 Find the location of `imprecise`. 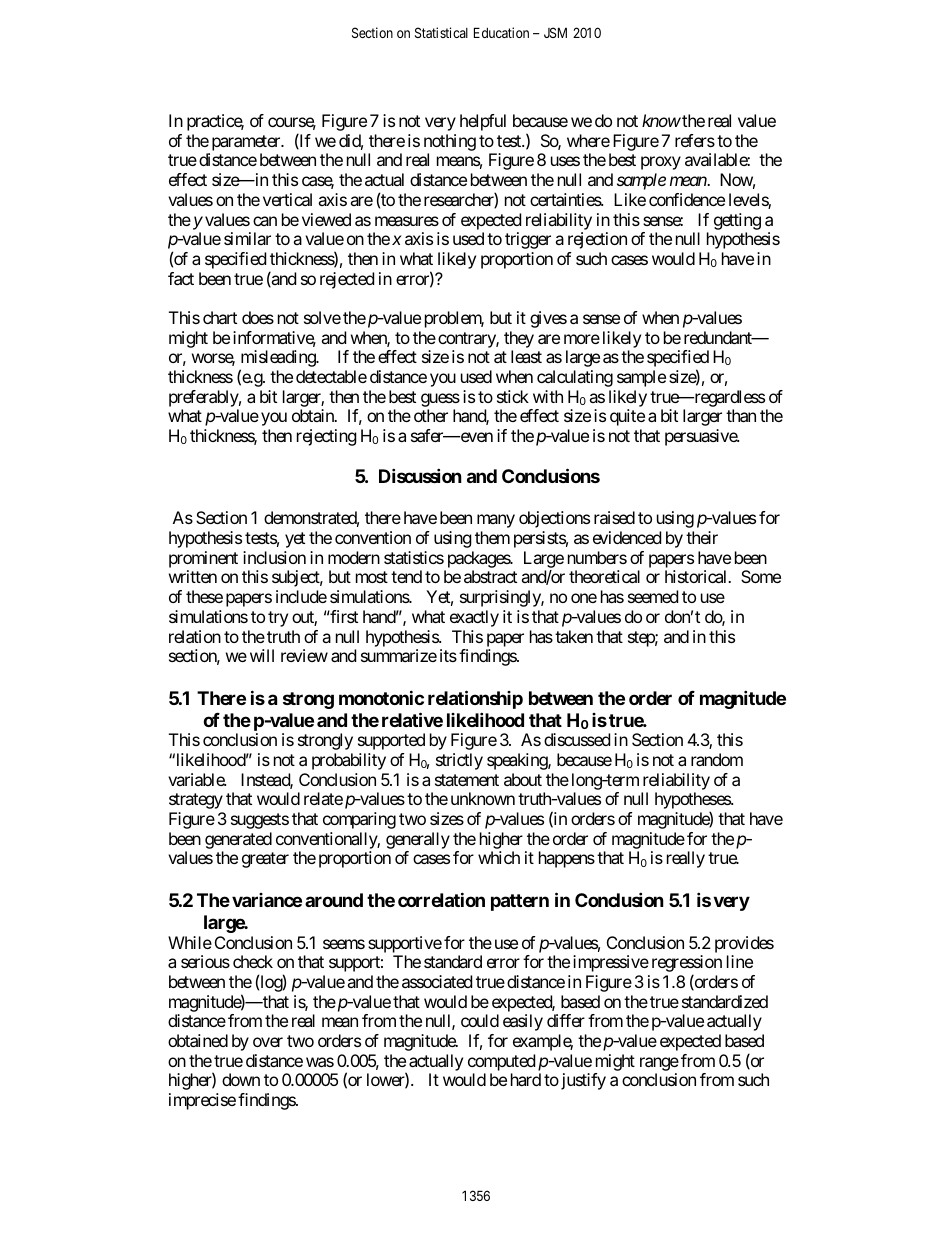

imprecise is located at coordinates (202, 1101).
